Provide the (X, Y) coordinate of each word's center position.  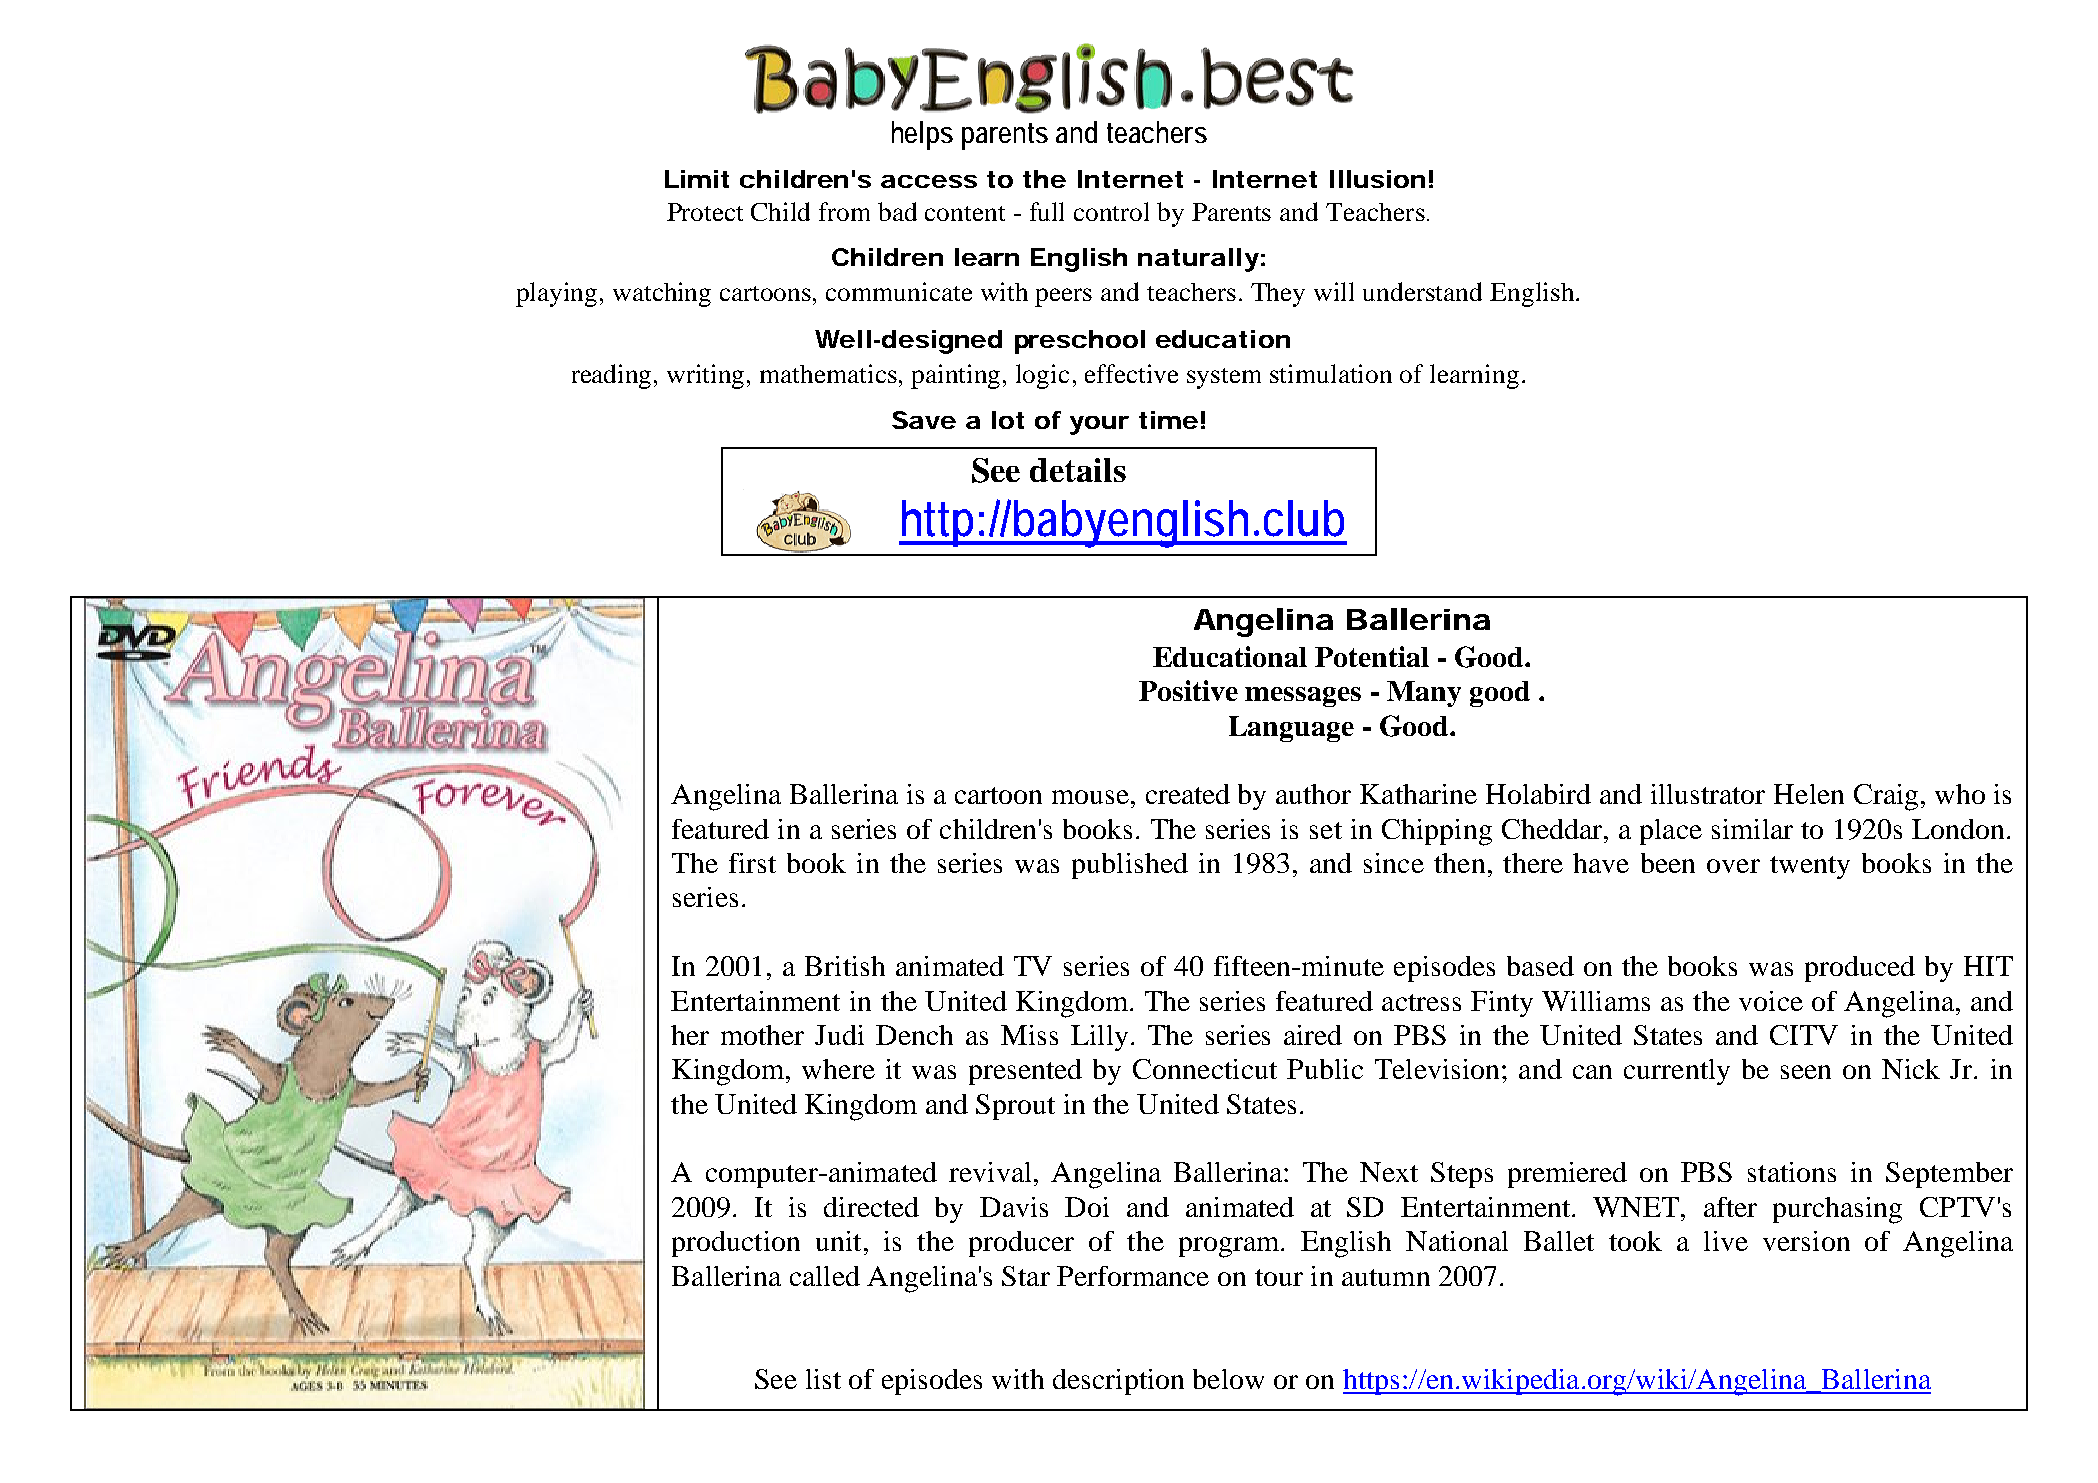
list (823, 1379)
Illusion (1377, 179)
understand (1422, 291)
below (1228, 1379)
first (752, 863)
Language (1291, 729)
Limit (697, 179)
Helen (1809, 794)
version (1806, 1241)
